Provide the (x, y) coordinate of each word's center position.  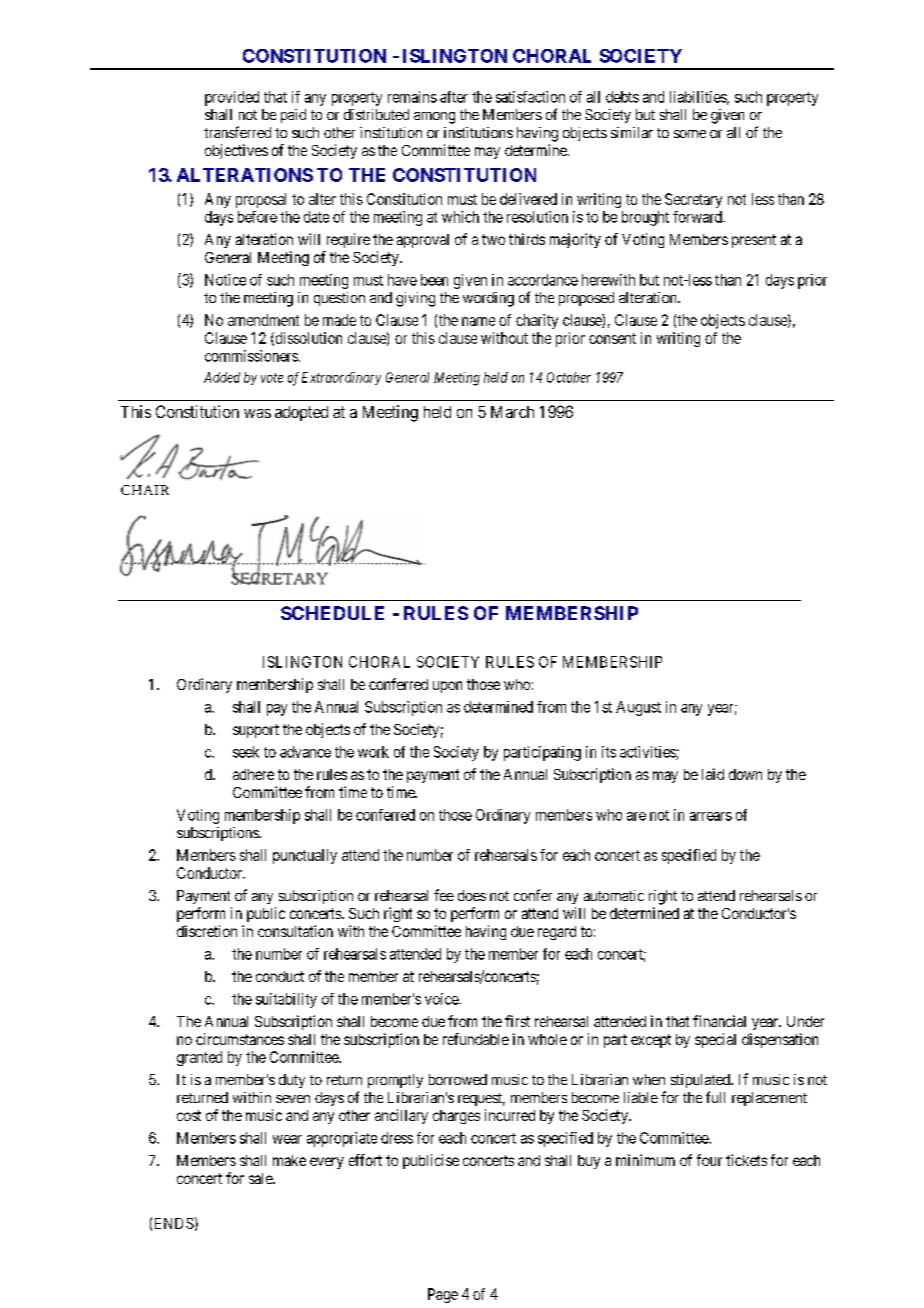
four (709, 1160)
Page (443, 1295)
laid (713, 774)
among (434, 118)
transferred (237, 132)
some (690, 134)
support (256, 731)
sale (261, 1178)
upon (447, 687)
